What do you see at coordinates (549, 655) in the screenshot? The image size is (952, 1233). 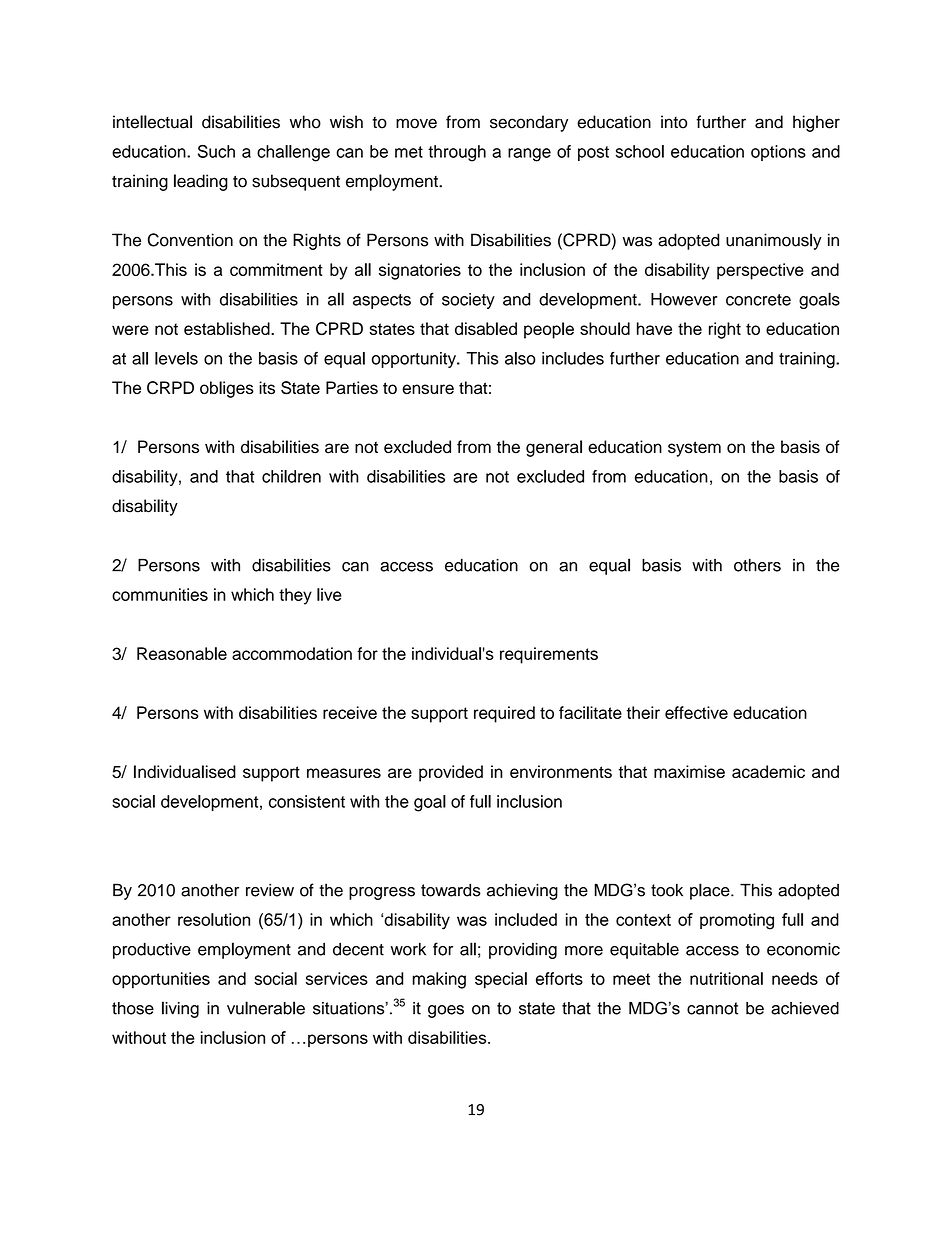 I see `requirements` at bounding box center [549, 655].
